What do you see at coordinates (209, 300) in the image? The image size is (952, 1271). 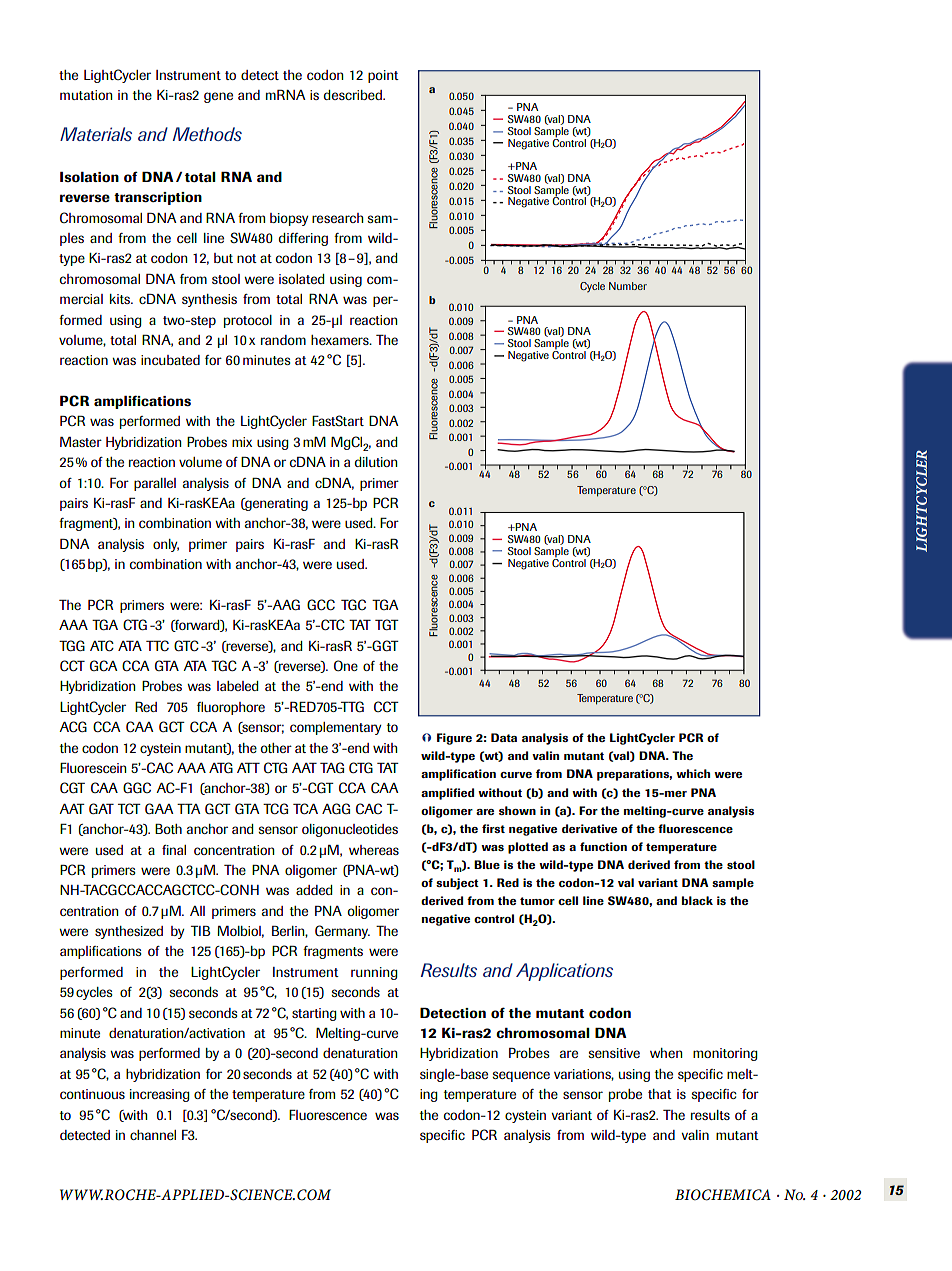 I see `synthesis` at bounding box center [209, 300].
